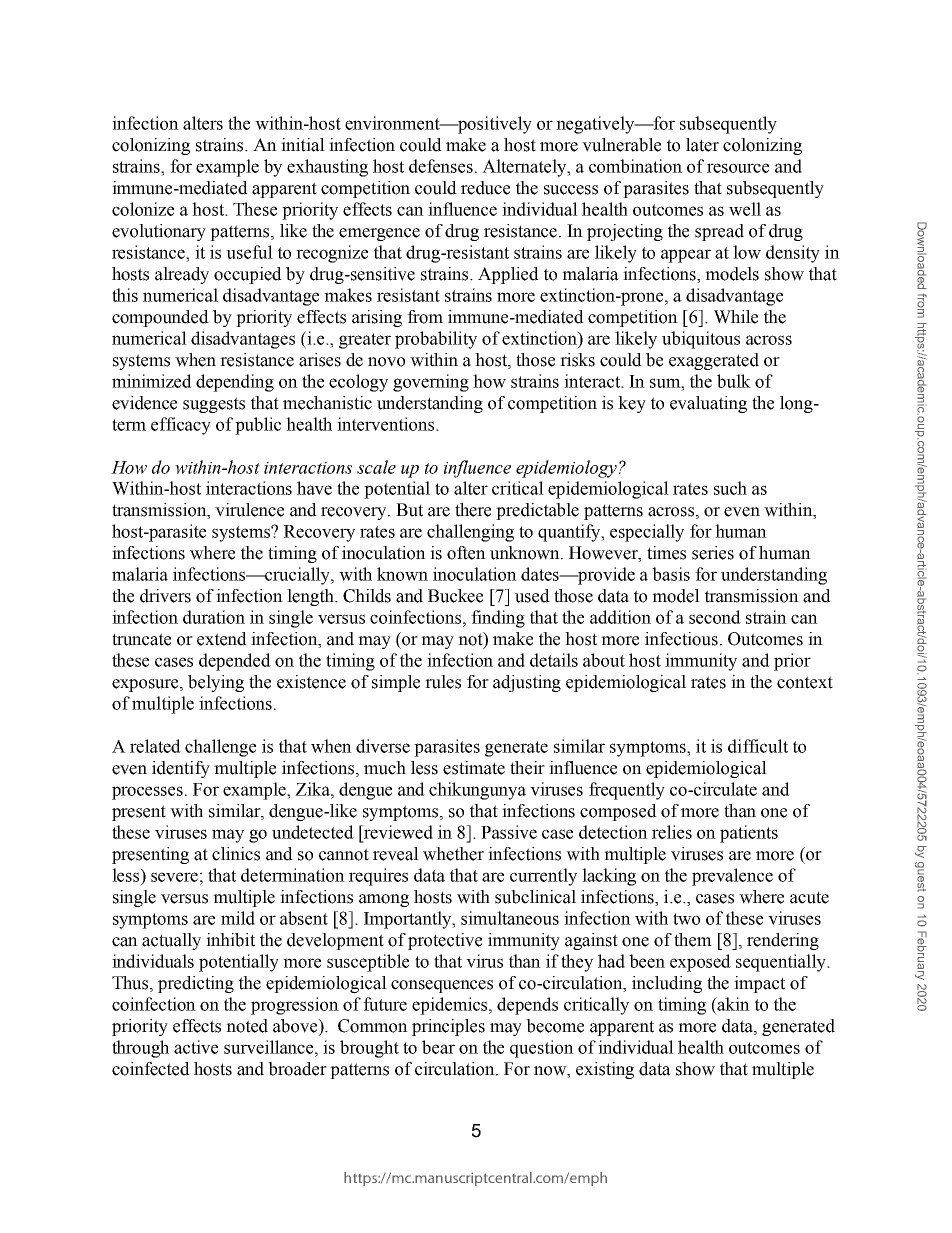 The image size is (952, 1233). Describe the element at coordinates (143, 209) in the screenshot. I see `colonize` at that location.
